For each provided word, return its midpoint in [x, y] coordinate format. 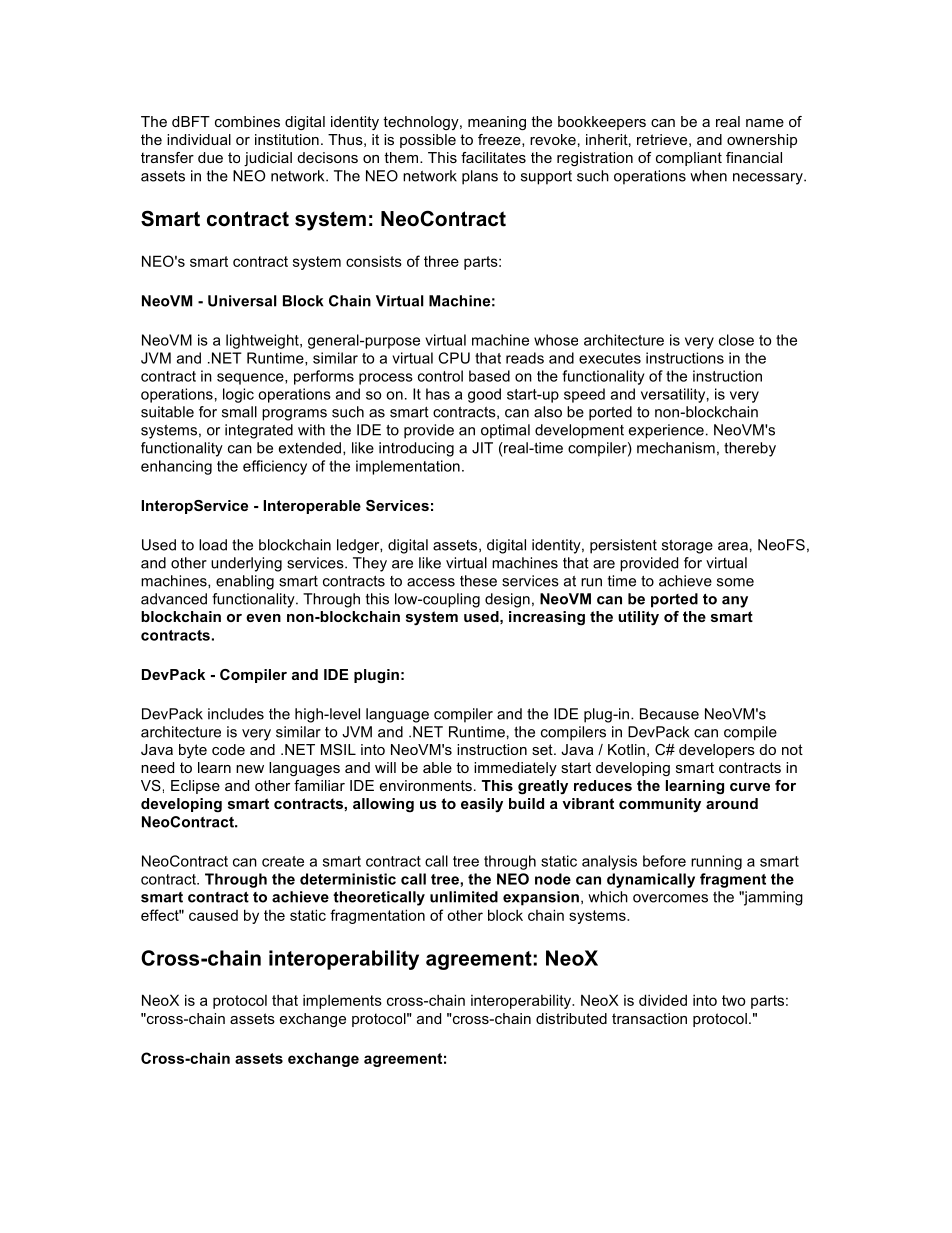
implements [342, 1002]
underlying [246, 564]
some [735, 582]
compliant [689, 159]
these [478, 581]
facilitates [493, 157]
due [210, 157]
